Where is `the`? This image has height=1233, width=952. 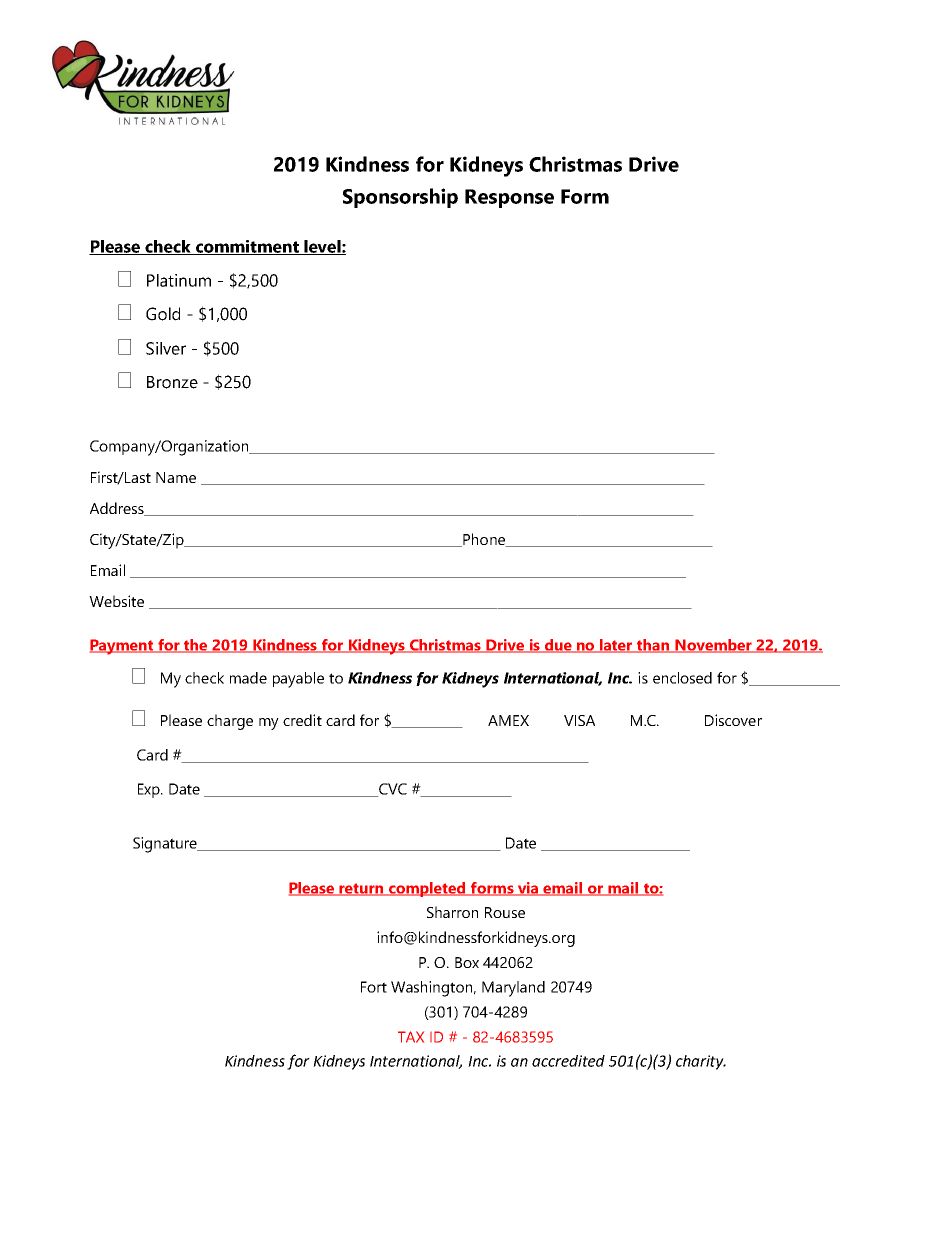 the is located at coordinates (196, 646).
